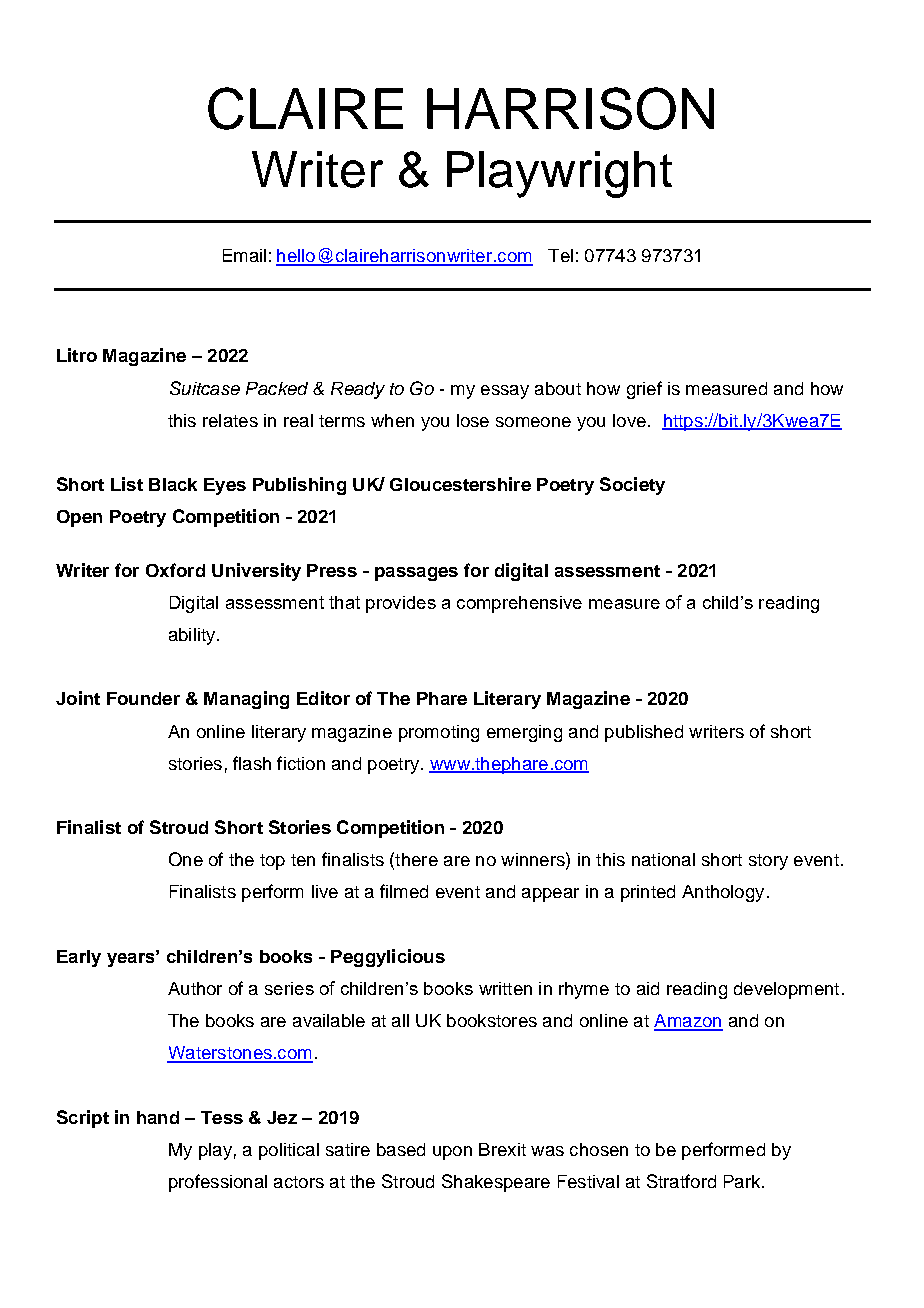 The width and height of the screenshot is (924, 1308). Describe the element at coordinates (244, 255) in the screenshot. I see `Email` at that location.
